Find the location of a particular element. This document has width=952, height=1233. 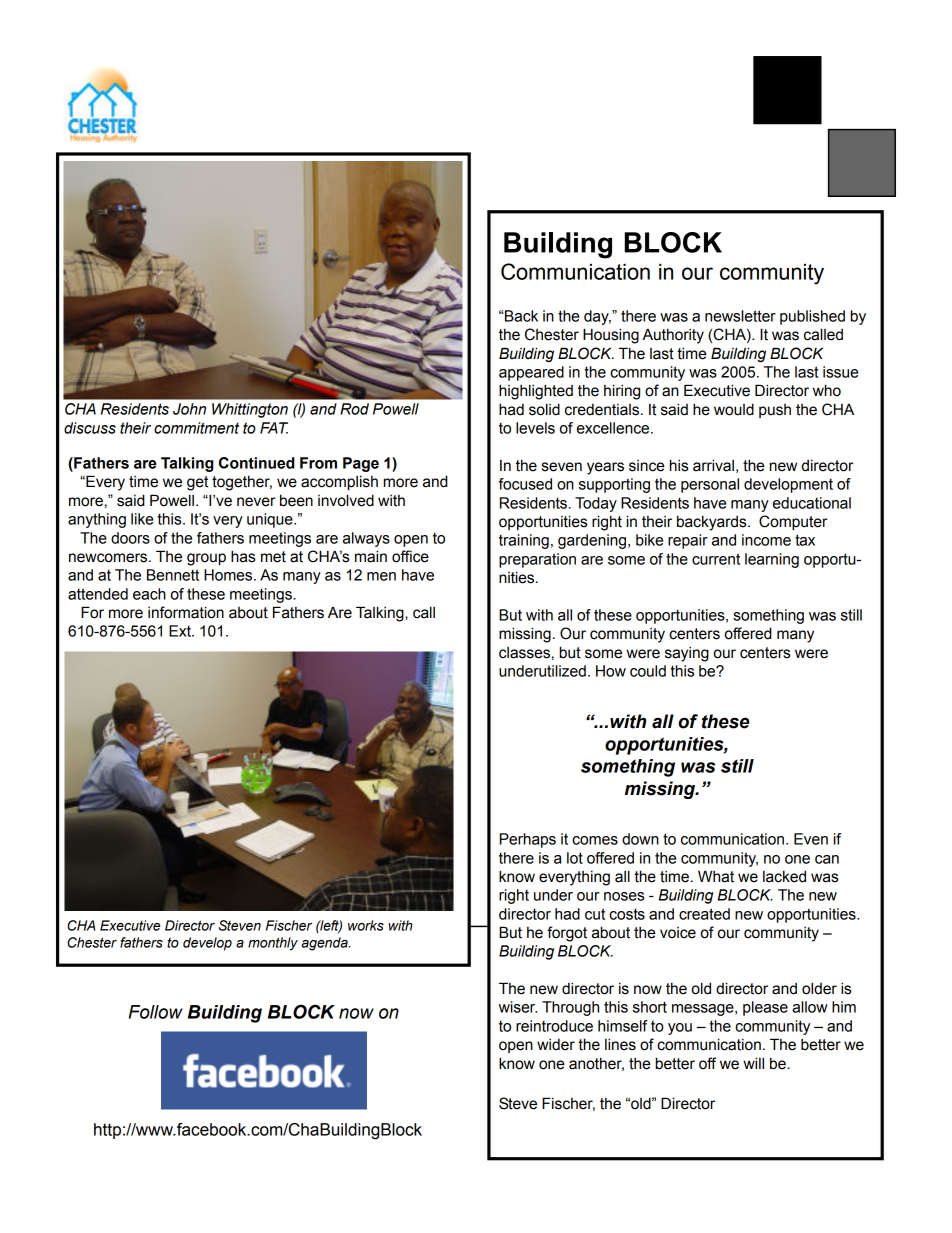

How is located at coordinates (611, 671).
